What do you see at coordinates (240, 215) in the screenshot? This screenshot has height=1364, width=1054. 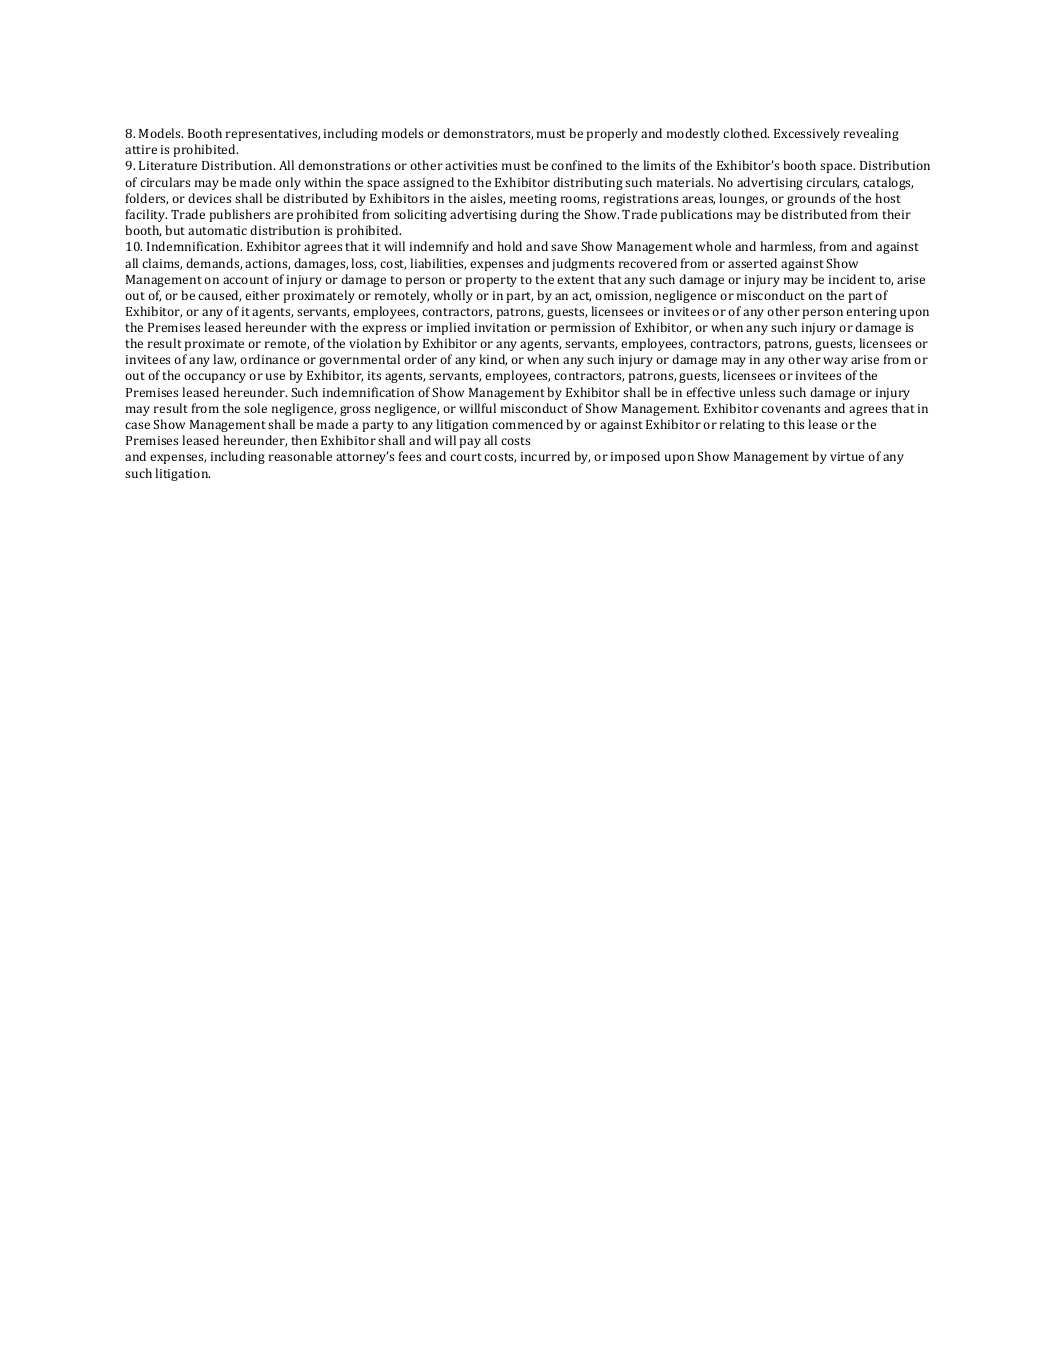 I see `publishers` at bounding box center [240, 215].
